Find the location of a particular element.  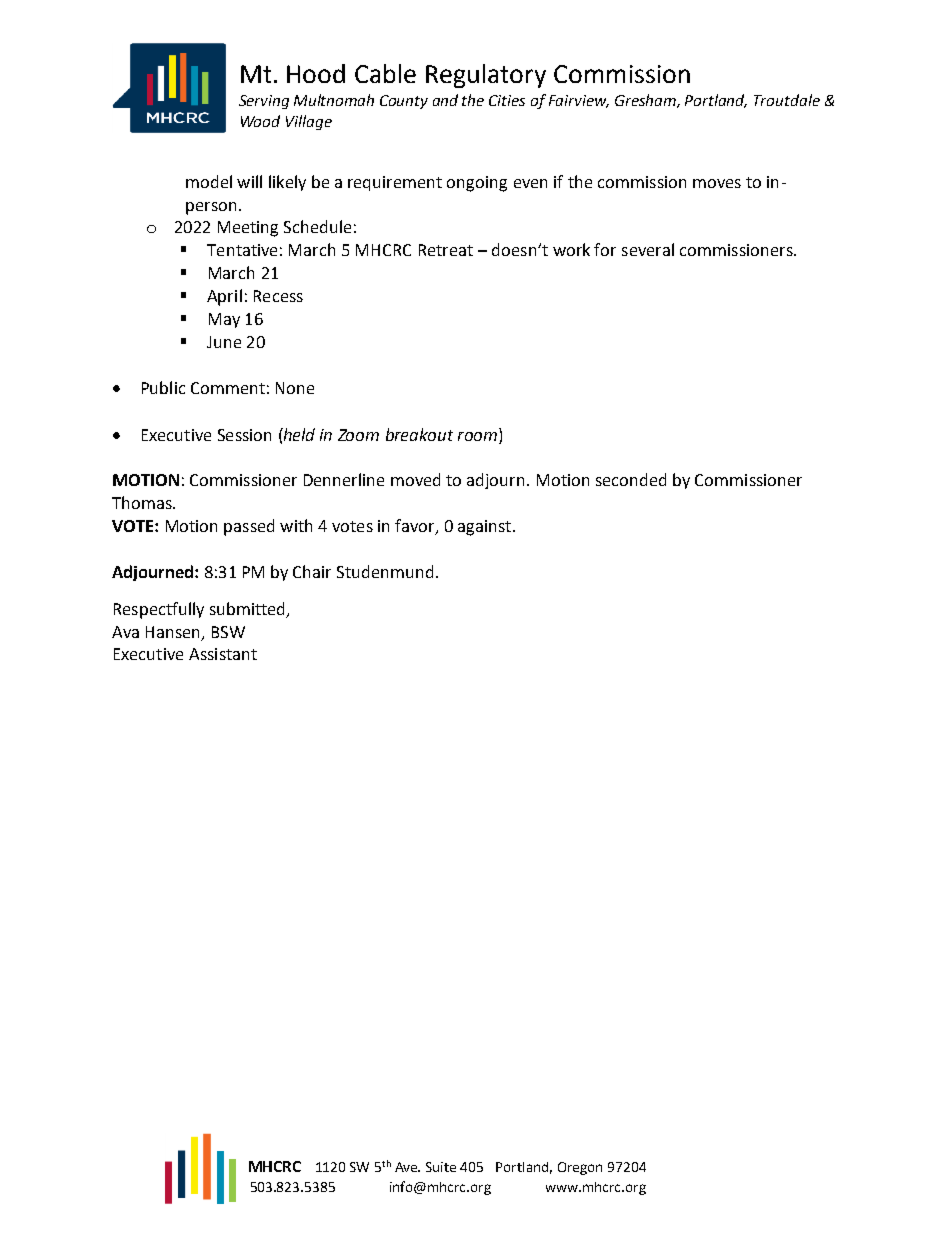

Oregon is located at coordinates (580, 1168).
